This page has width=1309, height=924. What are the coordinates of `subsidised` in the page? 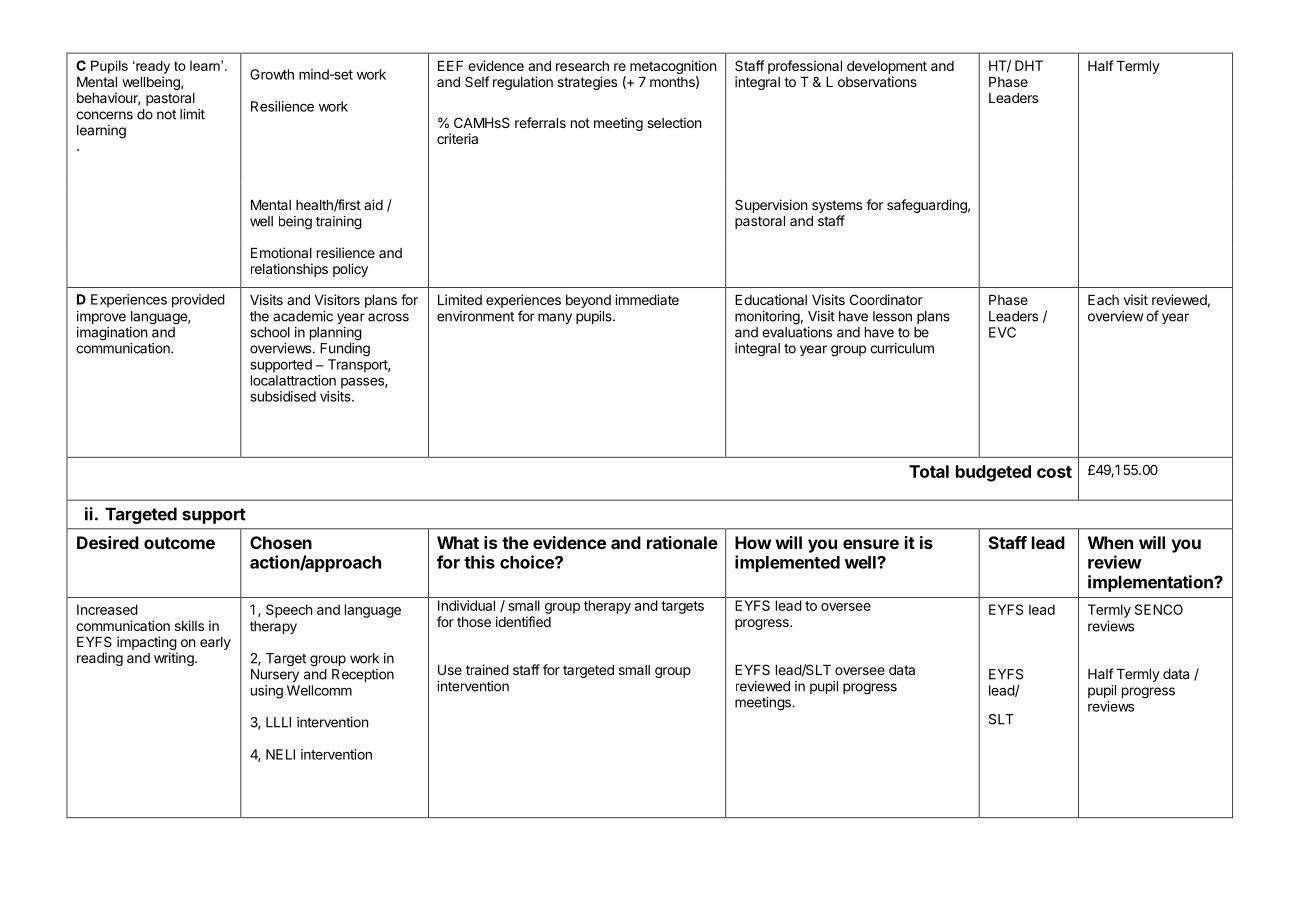 It's located at (283, 396).
